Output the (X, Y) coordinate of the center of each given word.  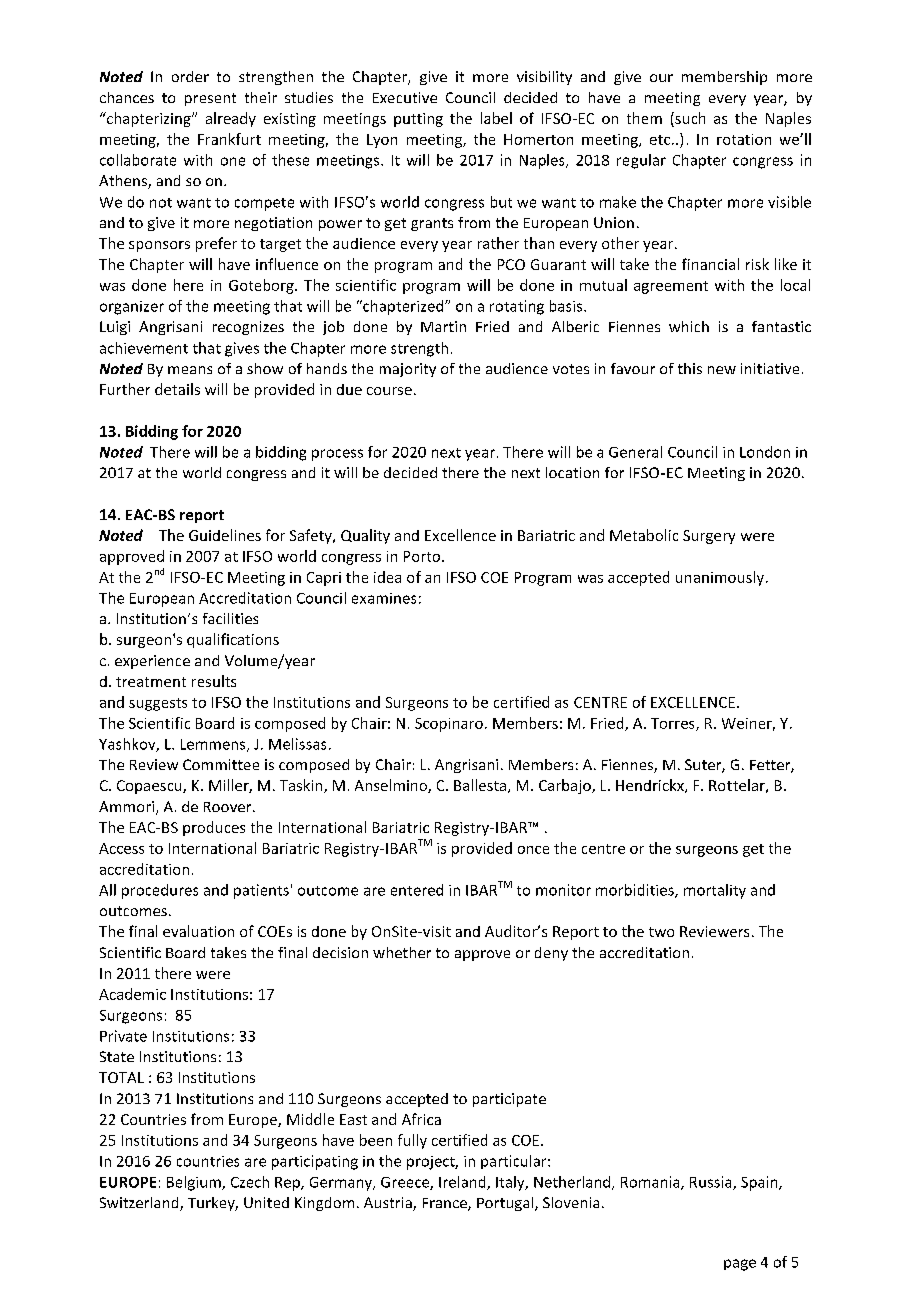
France (446, 1204)
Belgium (195, 1183)
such (689, 119)
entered (417, 890)
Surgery (709, 537)
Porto (423, 556)
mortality (715, 891)
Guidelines (225, 535)
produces (214, 828)
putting (418, 120)
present (210, 99)
